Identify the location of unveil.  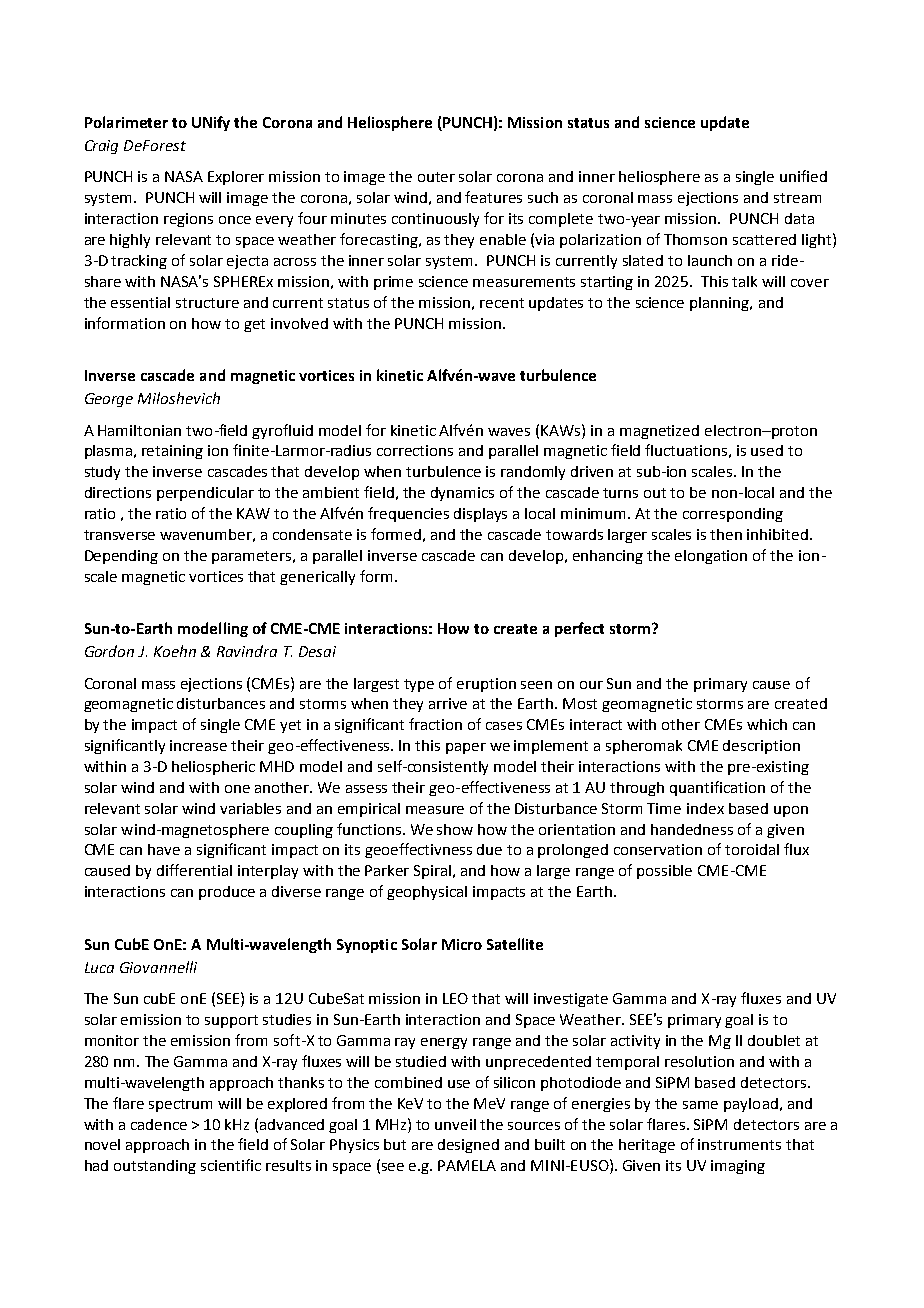
(455, 1124).
